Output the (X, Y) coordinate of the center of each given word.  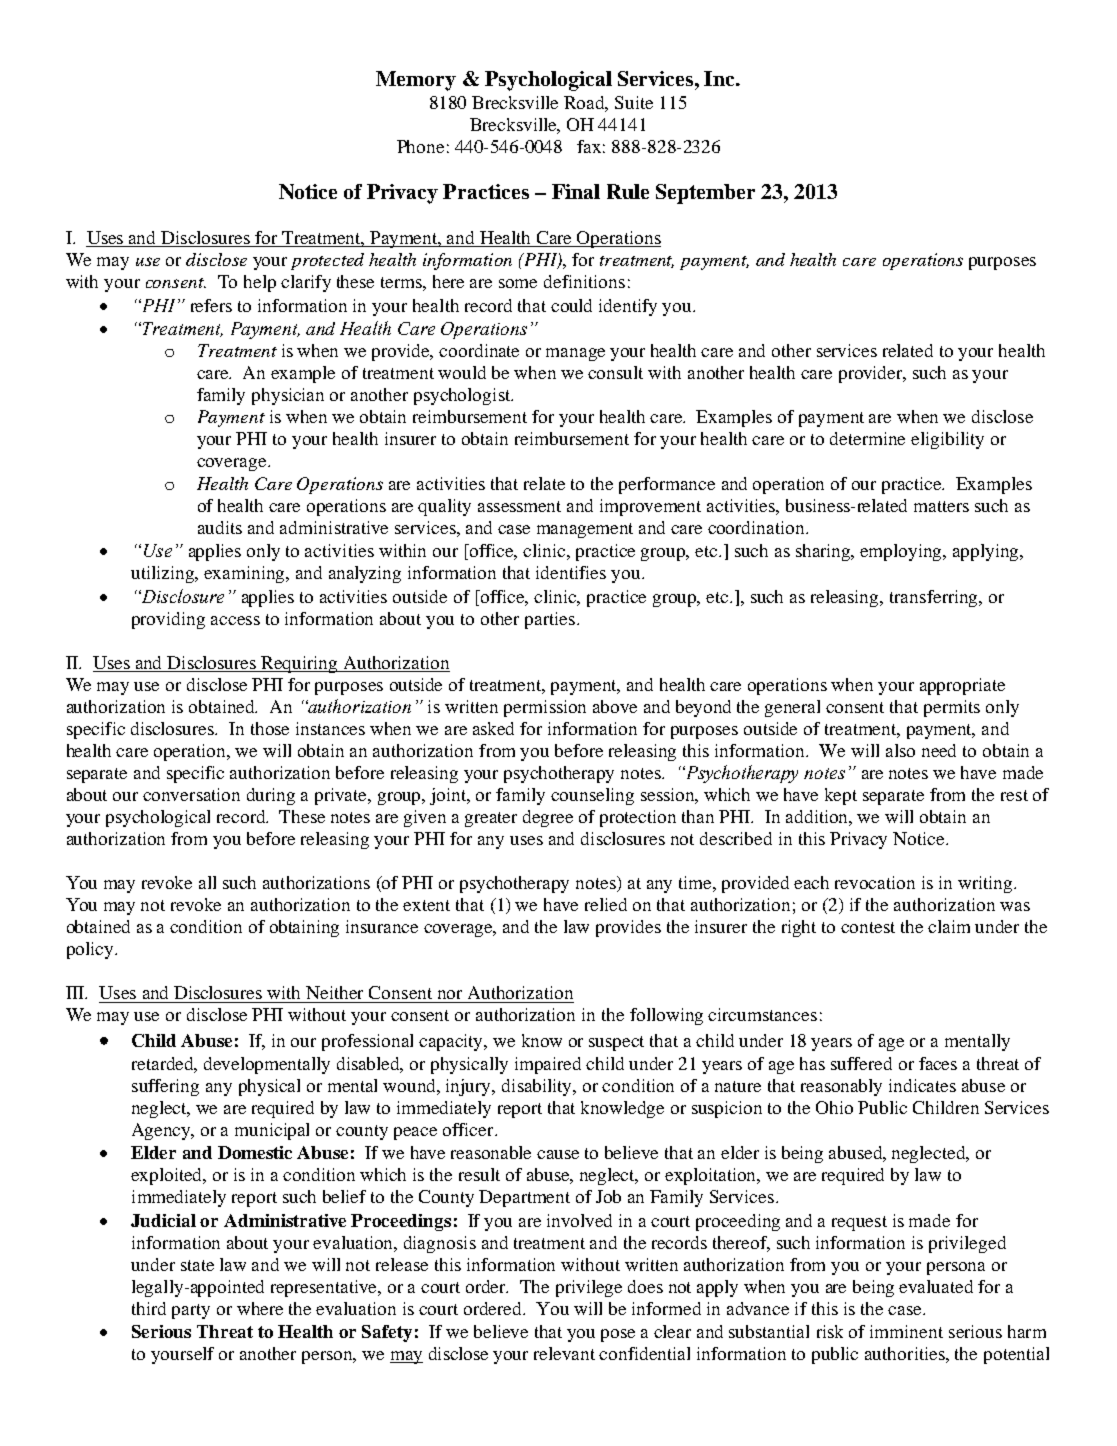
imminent (906, 1331)
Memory (416, 81)
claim (949, 926)
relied (606, 904)
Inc (720, 78)
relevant (564, 1353)
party (191, 1311)
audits (220, 527)
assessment (519, 506)
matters (941, 506)
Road (586, 104)
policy (91, 950)
